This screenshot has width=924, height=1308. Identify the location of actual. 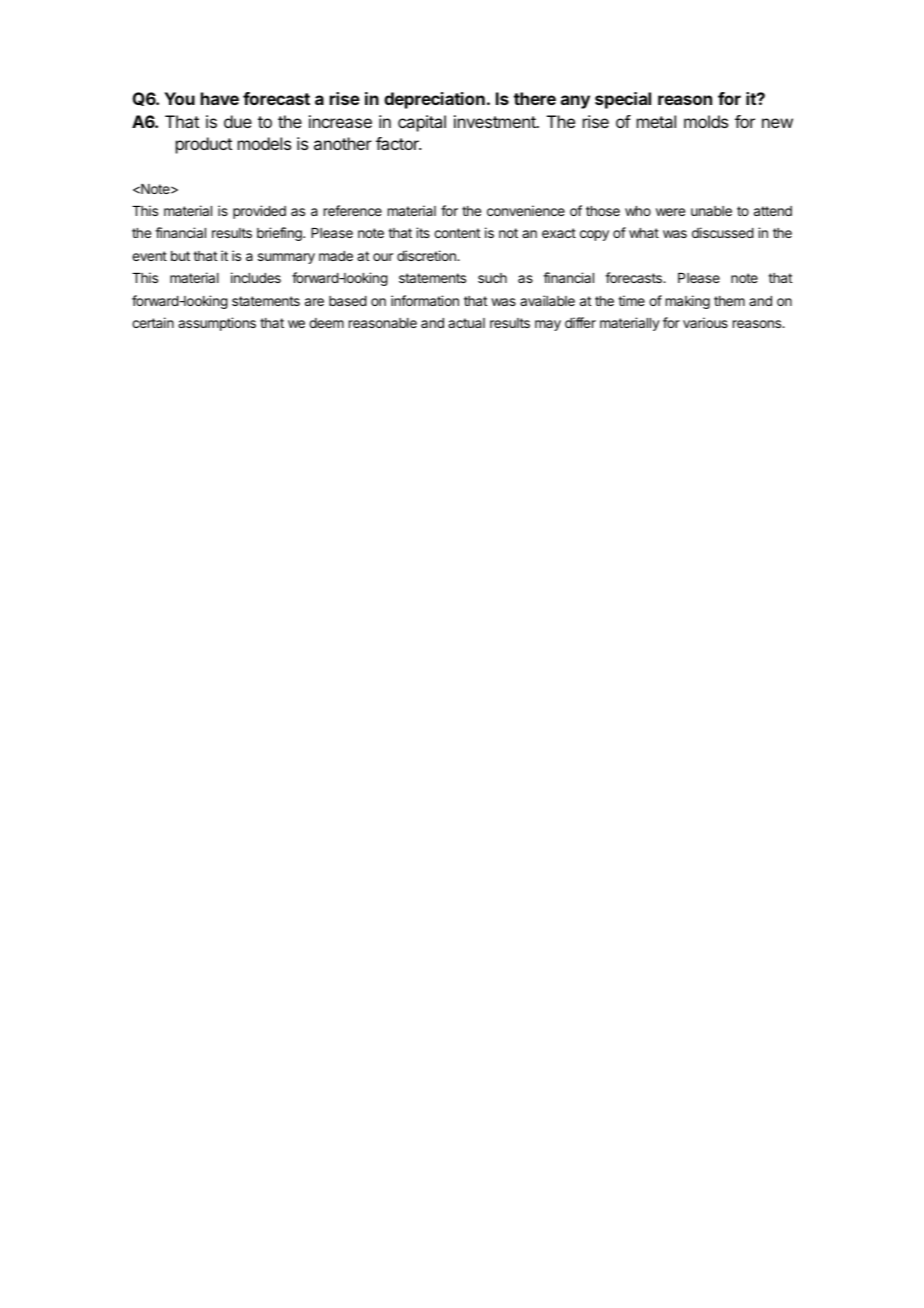
(466, 323).
